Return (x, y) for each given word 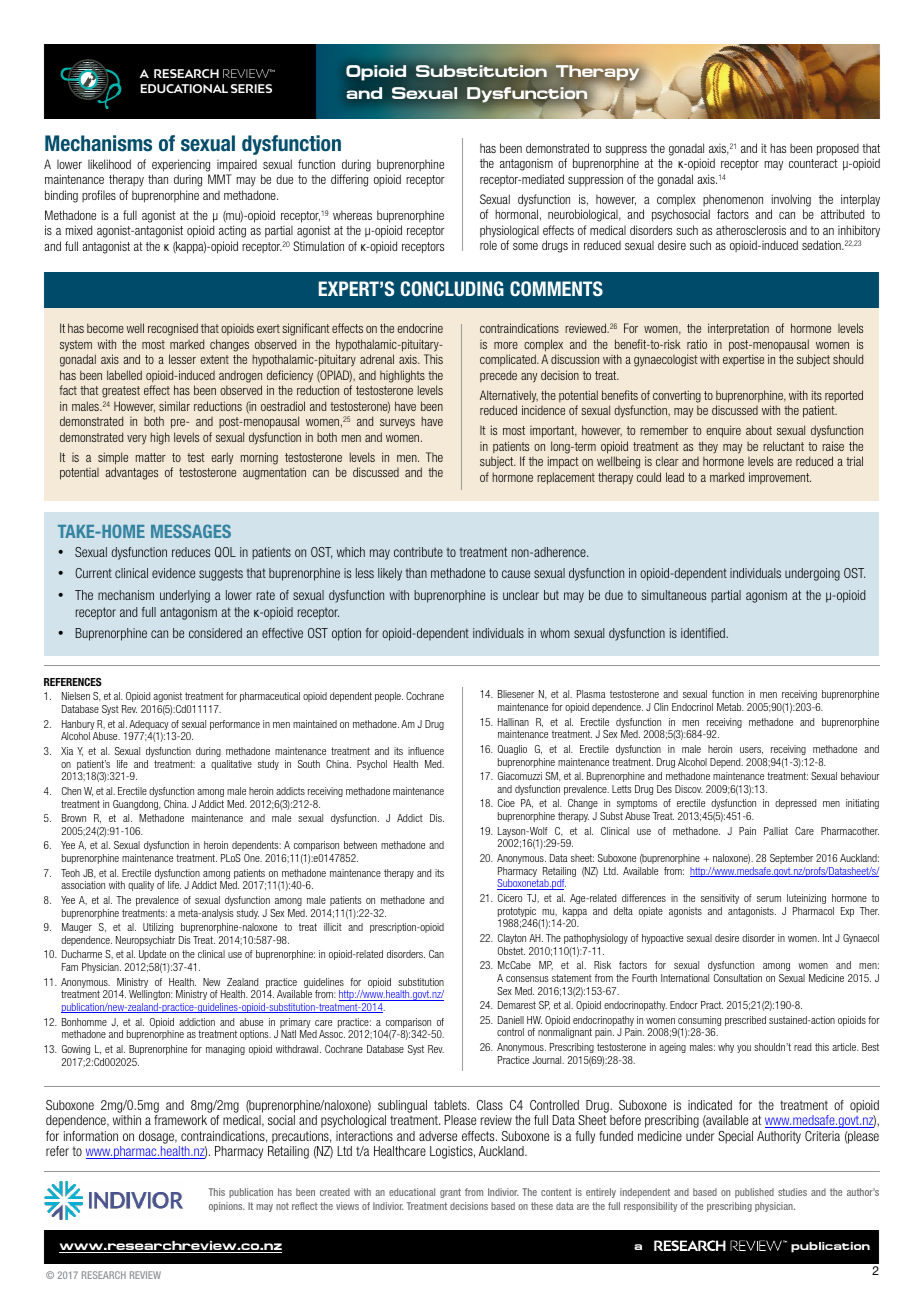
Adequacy (149, 726)
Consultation (738, 978)
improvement (780, 478)
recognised (173, 329)
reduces (191, 552)
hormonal (516, 214)
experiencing (181, 165)
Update (152, 955)
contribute (418, 552)
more (506, 345)
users (751, 750)
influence (426, 751)
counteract (813, 163)
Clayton (512, 939)
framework (180, 1120)
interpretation (738, 329)
